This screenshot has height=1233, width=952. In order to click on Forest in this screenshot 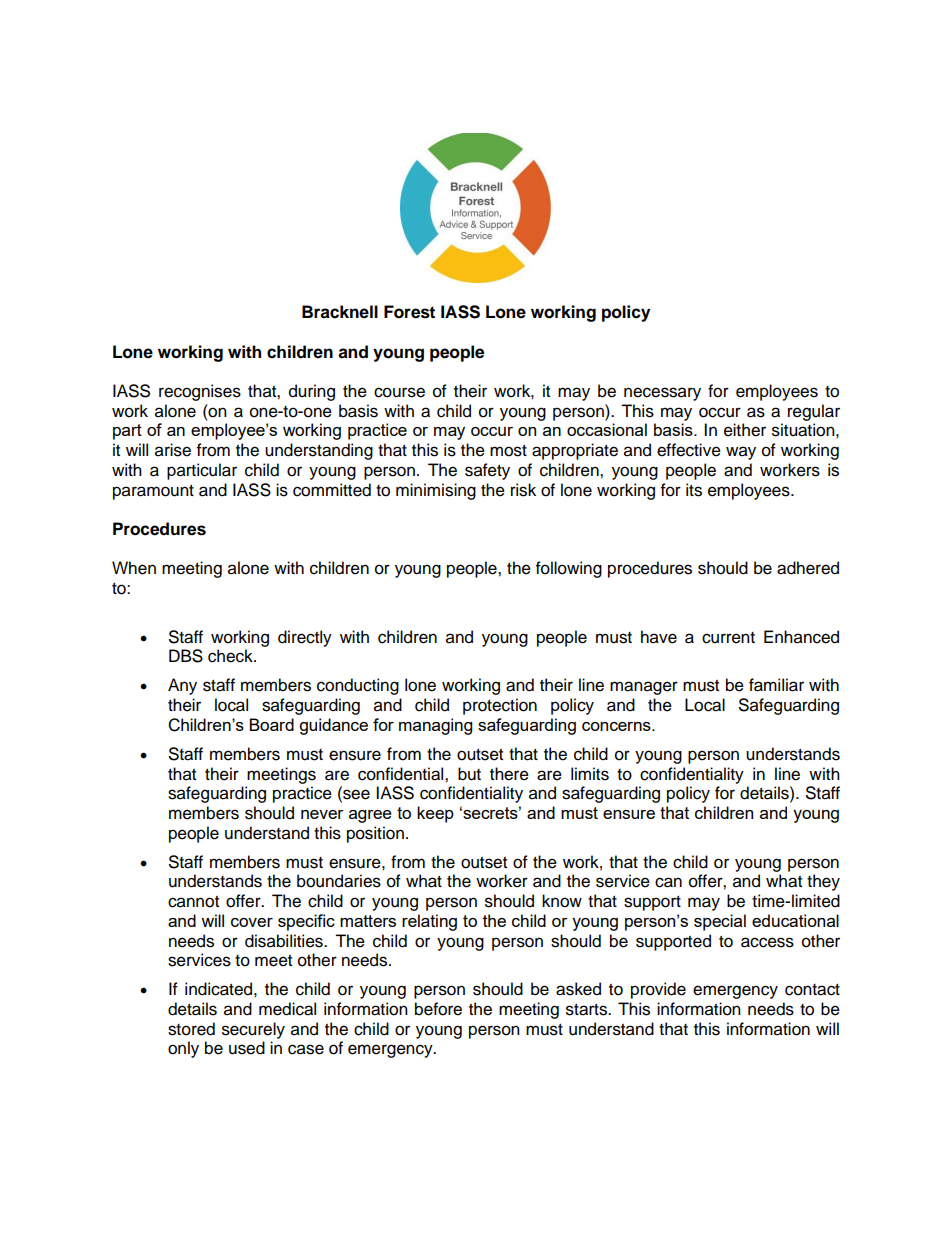, I will do `click(409, 312)`.
